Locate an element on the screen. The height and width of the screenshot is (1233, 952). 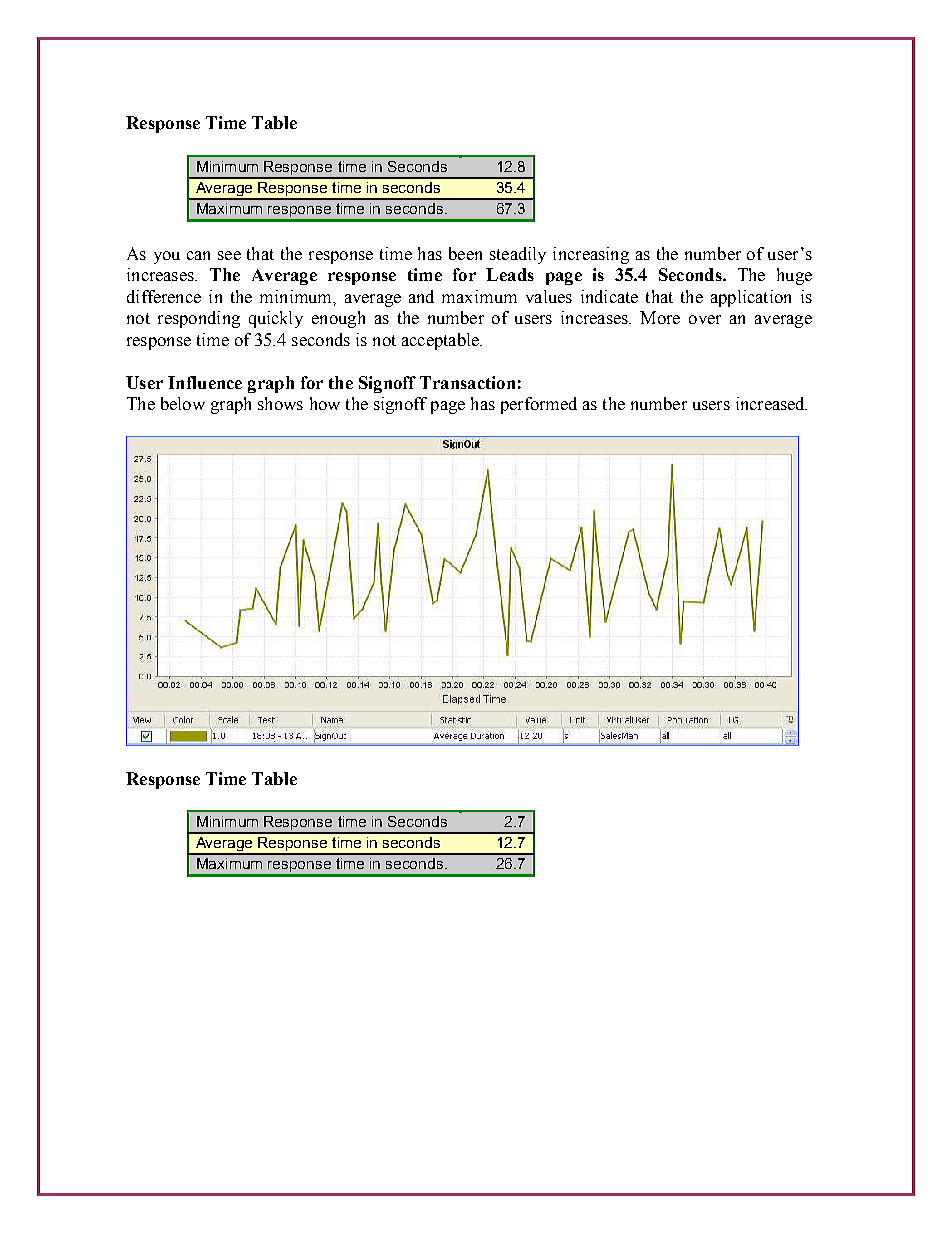
performed is located at coordinates (539, 405).
